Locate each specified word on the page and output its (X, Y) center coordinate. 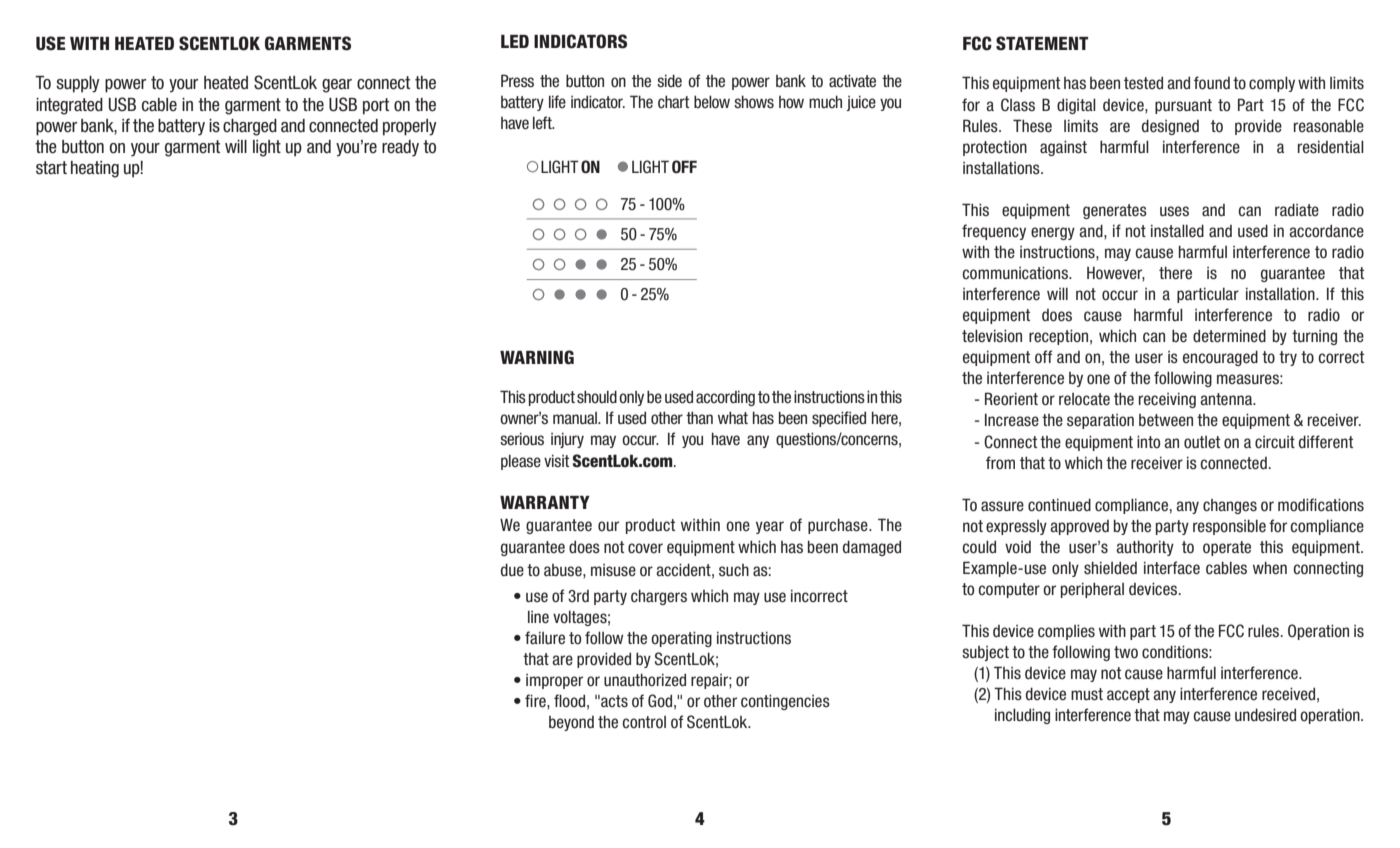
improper (554, 681)
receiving (1167, 400)
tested (1143, 83)
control (644, 722)
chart (673, 102)
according (725, 398)
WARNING (537, 357)
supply (78, 84)
